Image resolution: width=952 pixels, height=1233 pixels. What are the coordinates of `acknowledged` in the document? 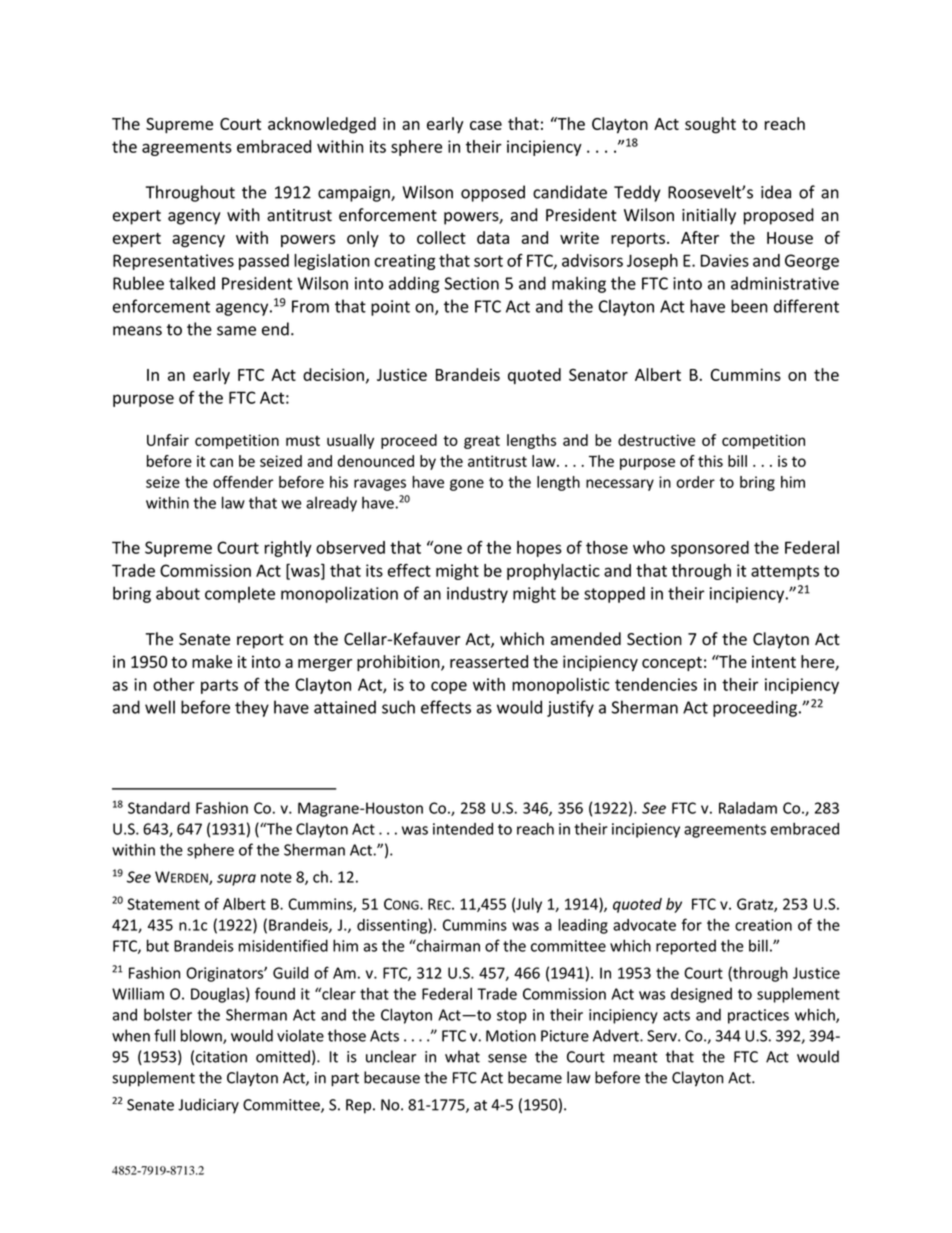 It's located at (322, 125).
